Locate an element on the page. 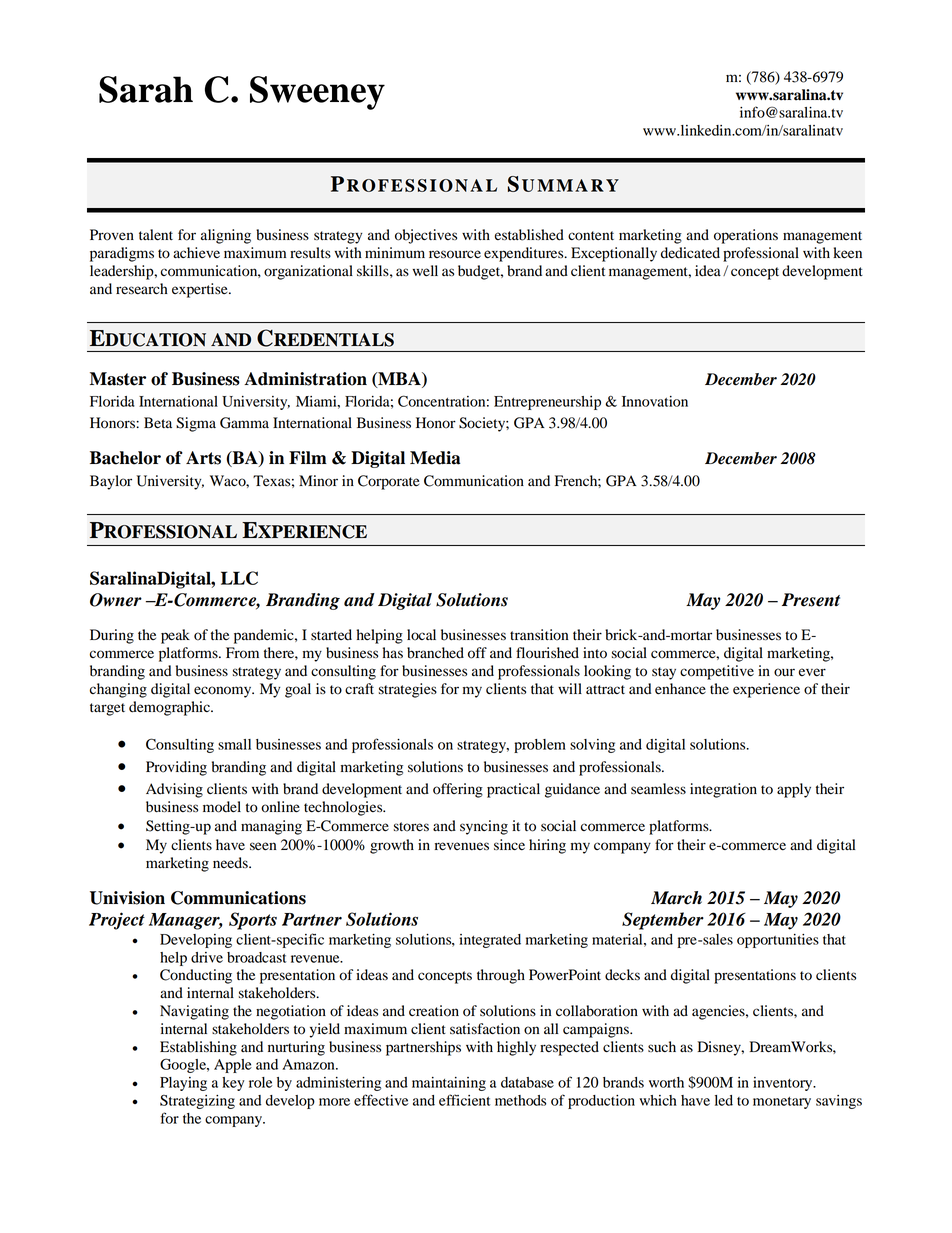 This page has height=1233, width=952. Sarah is located at coordinates (146, 89).
